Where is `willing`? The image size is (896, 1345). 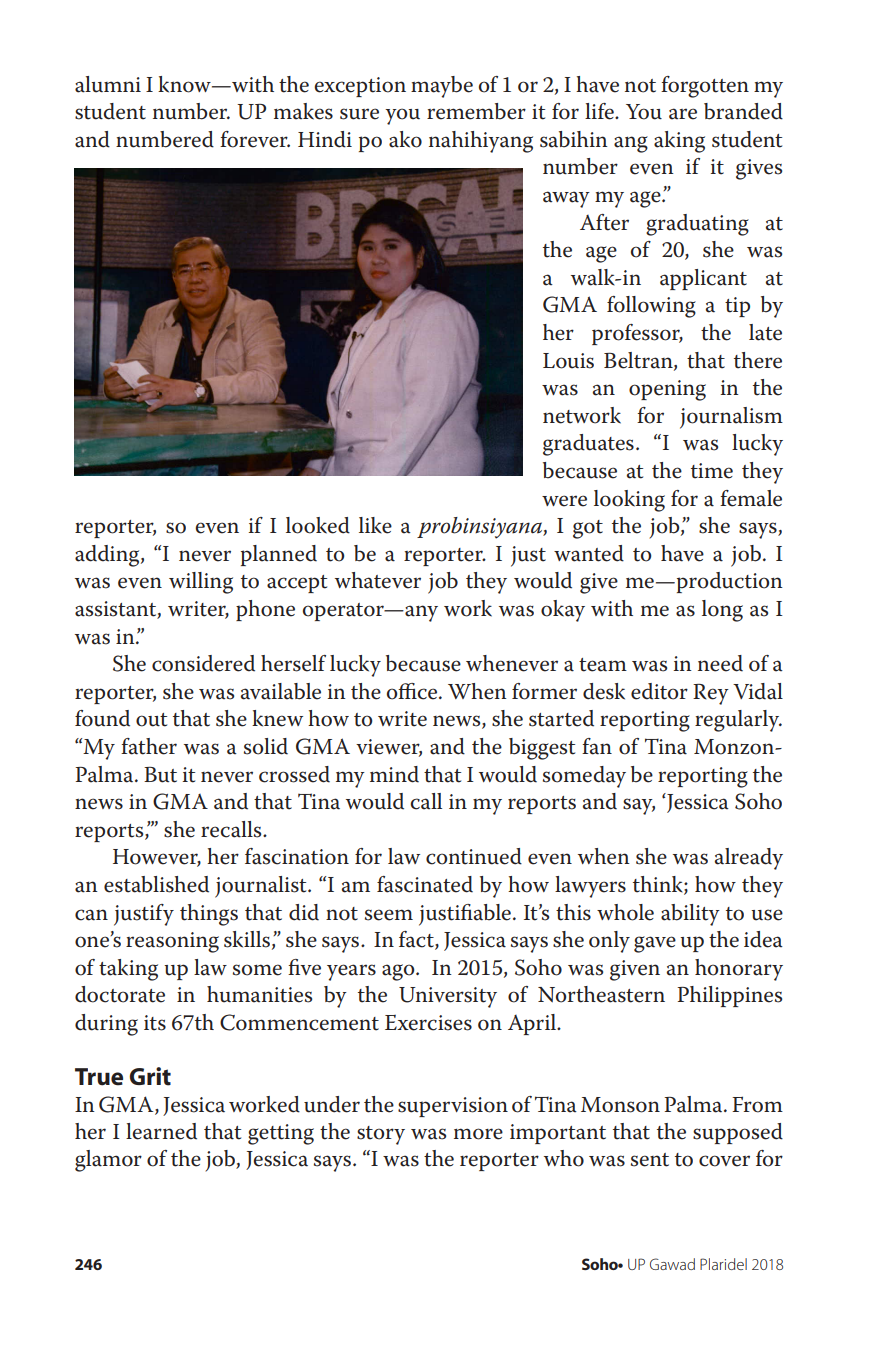
willing is located at coordinates (201, 583).
